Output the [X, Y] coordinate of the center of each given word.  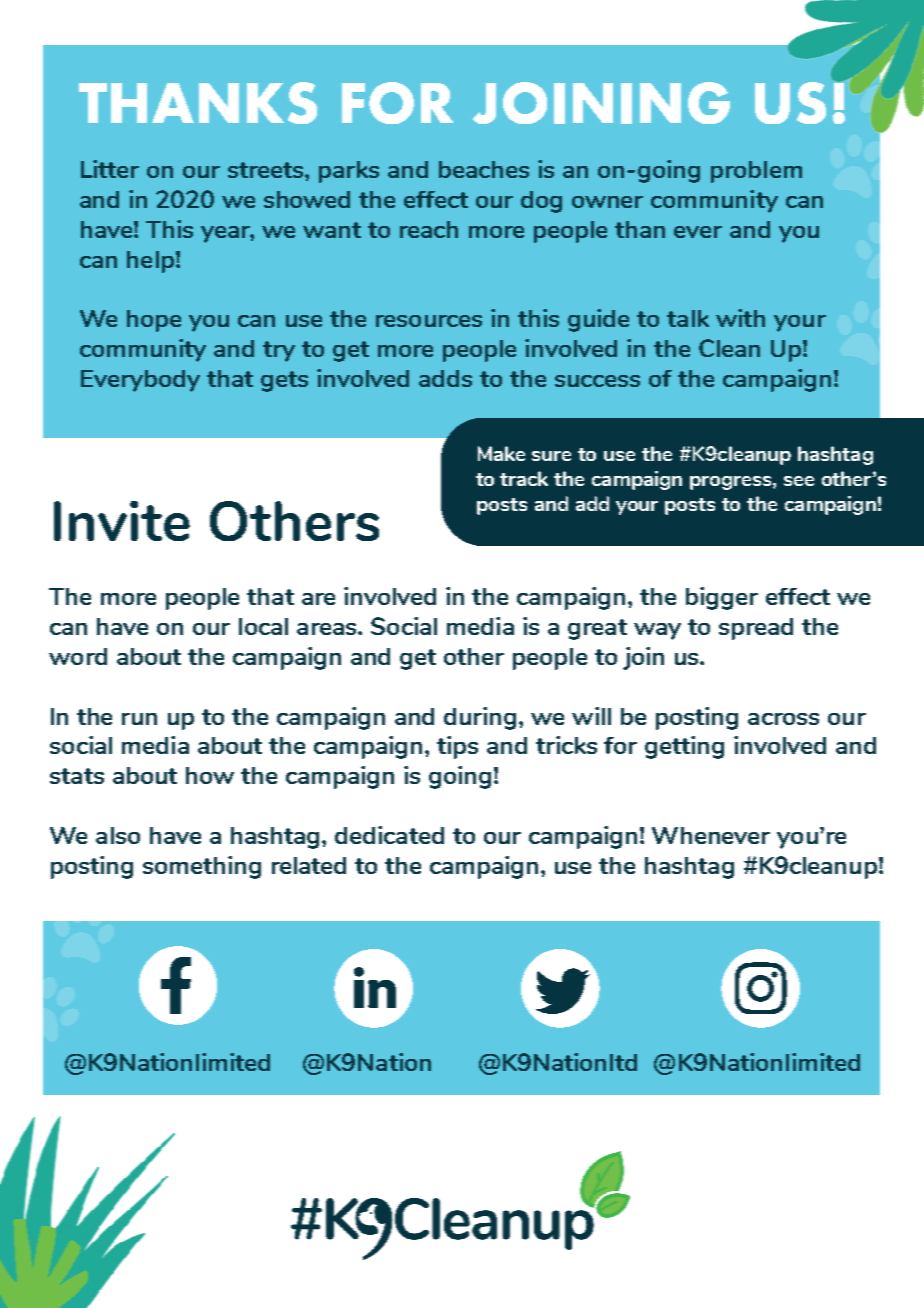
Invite [122, 521]
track [524, 478]
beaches [484, 169]
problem [756, 172]
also [118, 835]
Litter [110, 169]
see [799, 481]
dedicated [389, 835]
